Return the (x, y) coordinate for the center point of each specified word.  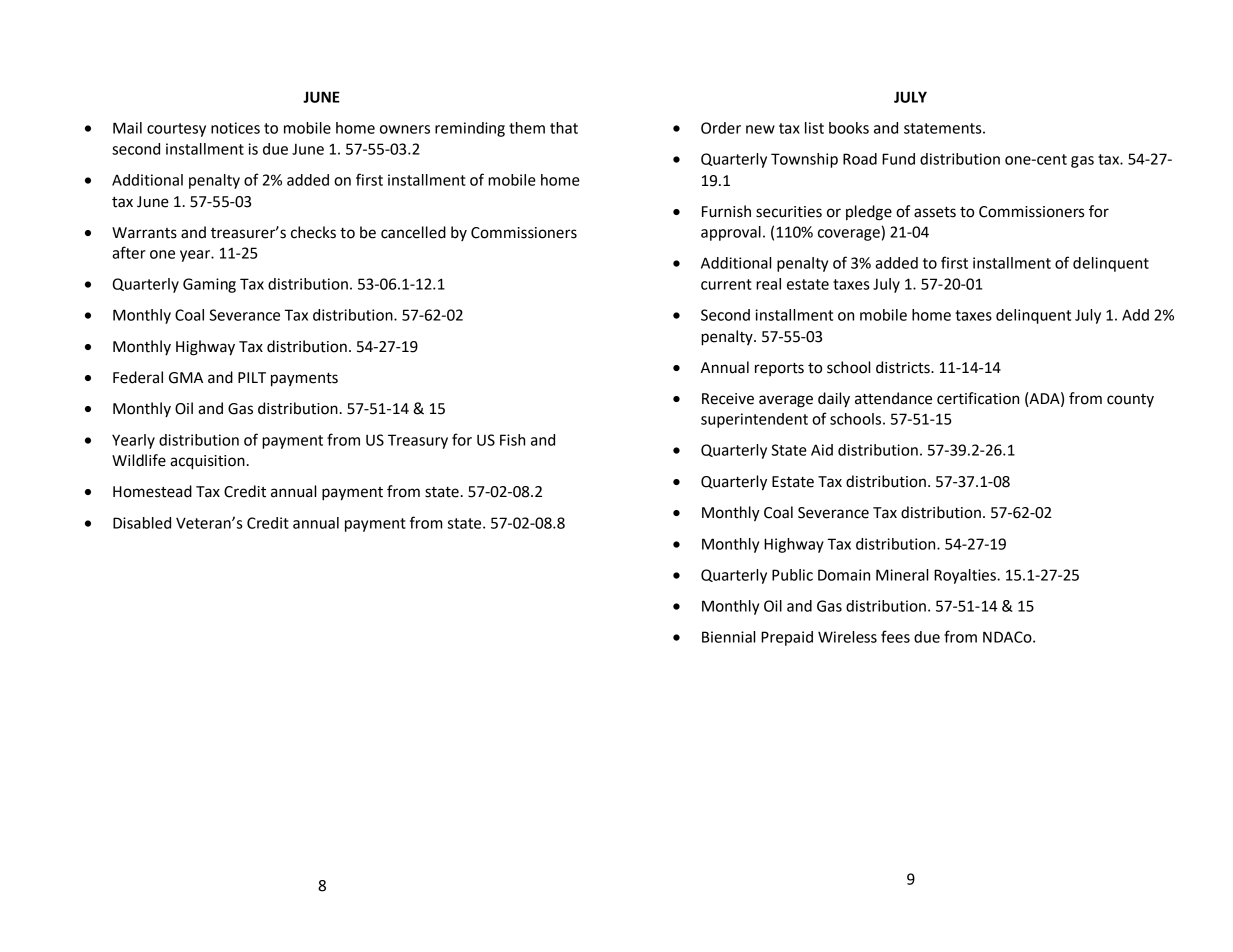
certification (978, 398)
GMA (186, 378)
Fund (898, 159)
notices (235, 128)
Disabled (142, 523)
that (564, 128)
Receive (728, 399)
